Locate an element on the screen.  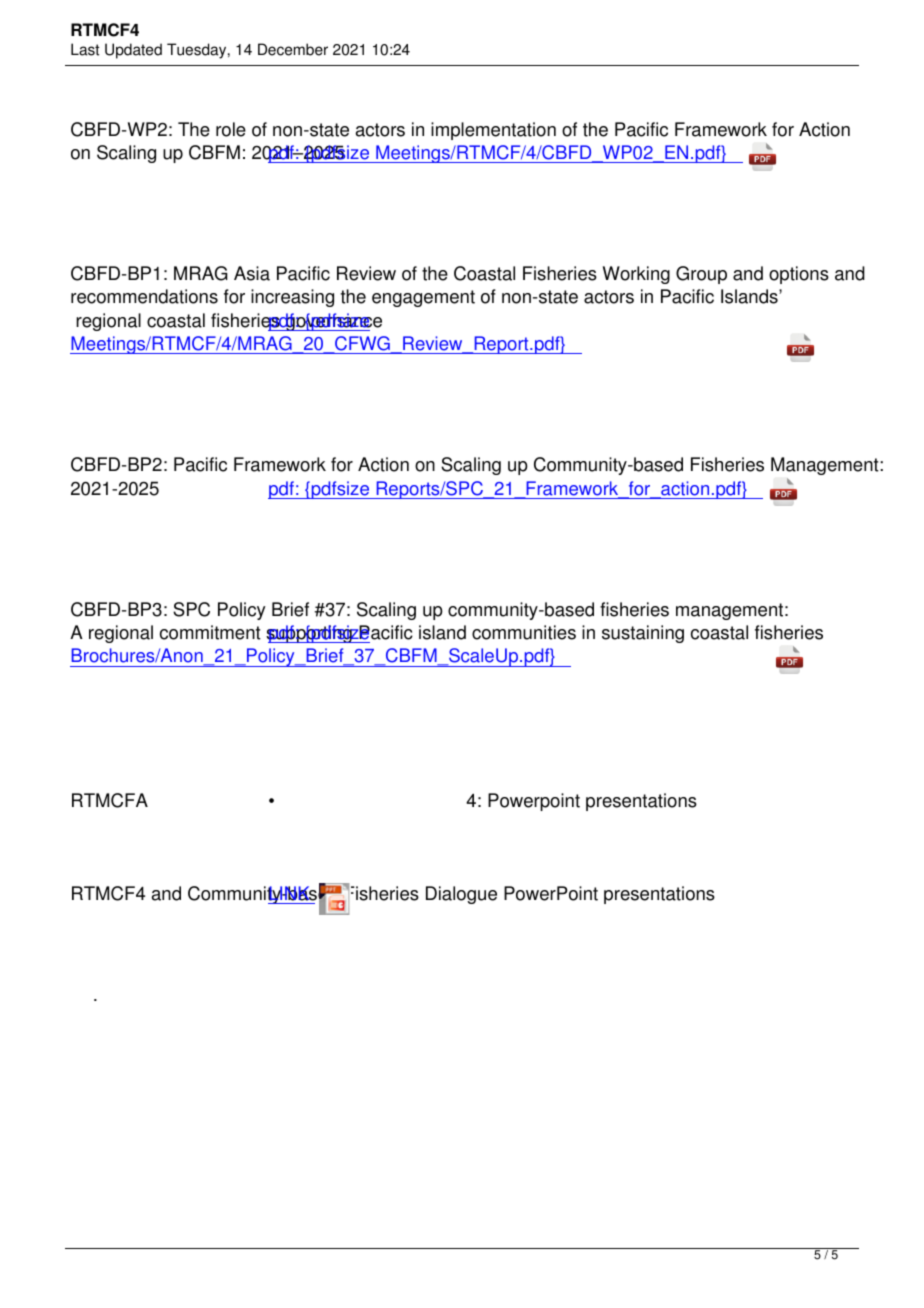
recommendations is located at coordinates (144, 296).
